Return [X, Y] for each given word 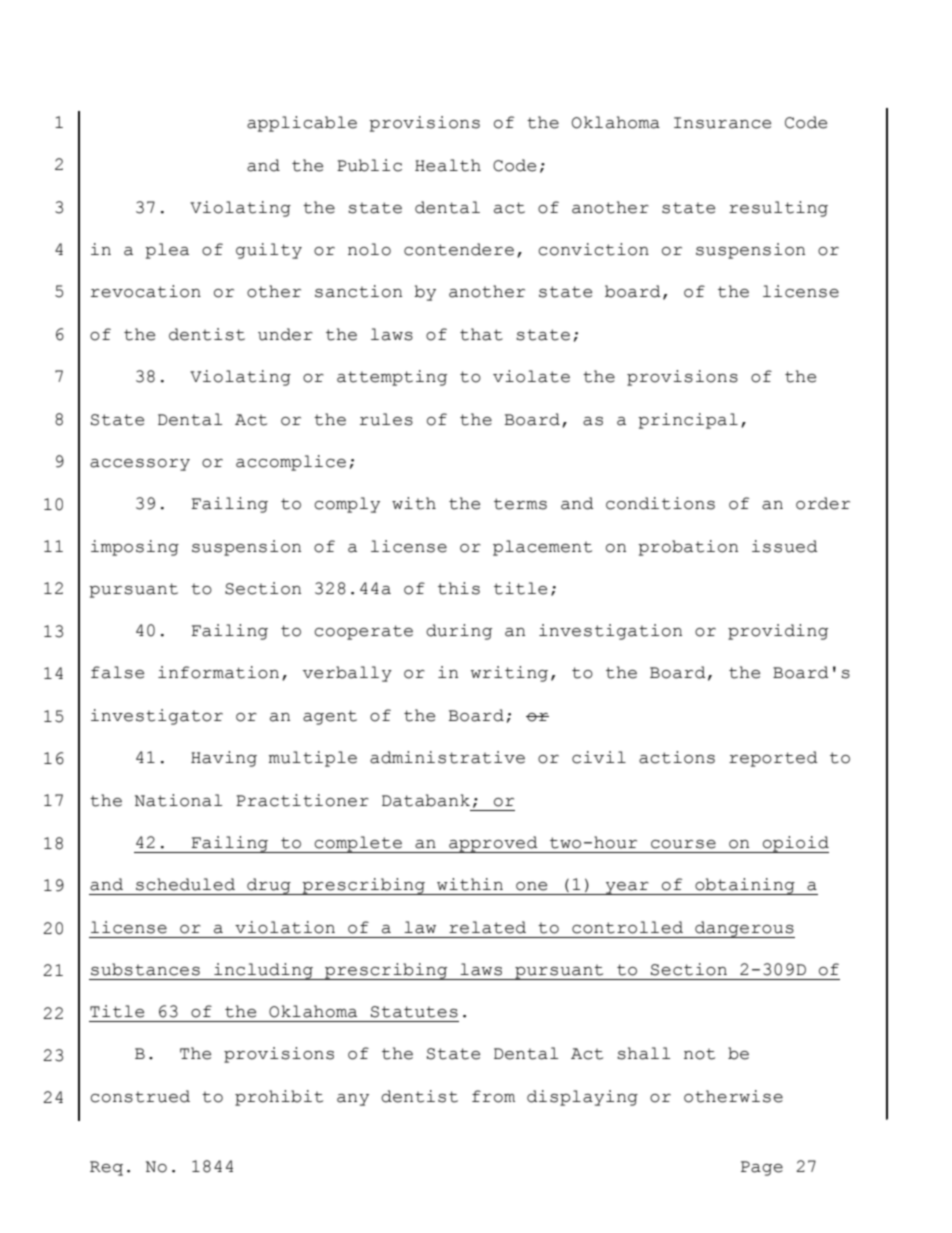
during [459, 632]
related [487, 927]
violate [531, 376]
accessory [140, 465]
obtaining [745, 886]
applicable [302, 124]
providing [778, 632]
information [218, 672]
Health [448, 165]
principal [688, 421]
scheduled [185, 884]
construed [140, 1096]
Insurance [722, 123]
